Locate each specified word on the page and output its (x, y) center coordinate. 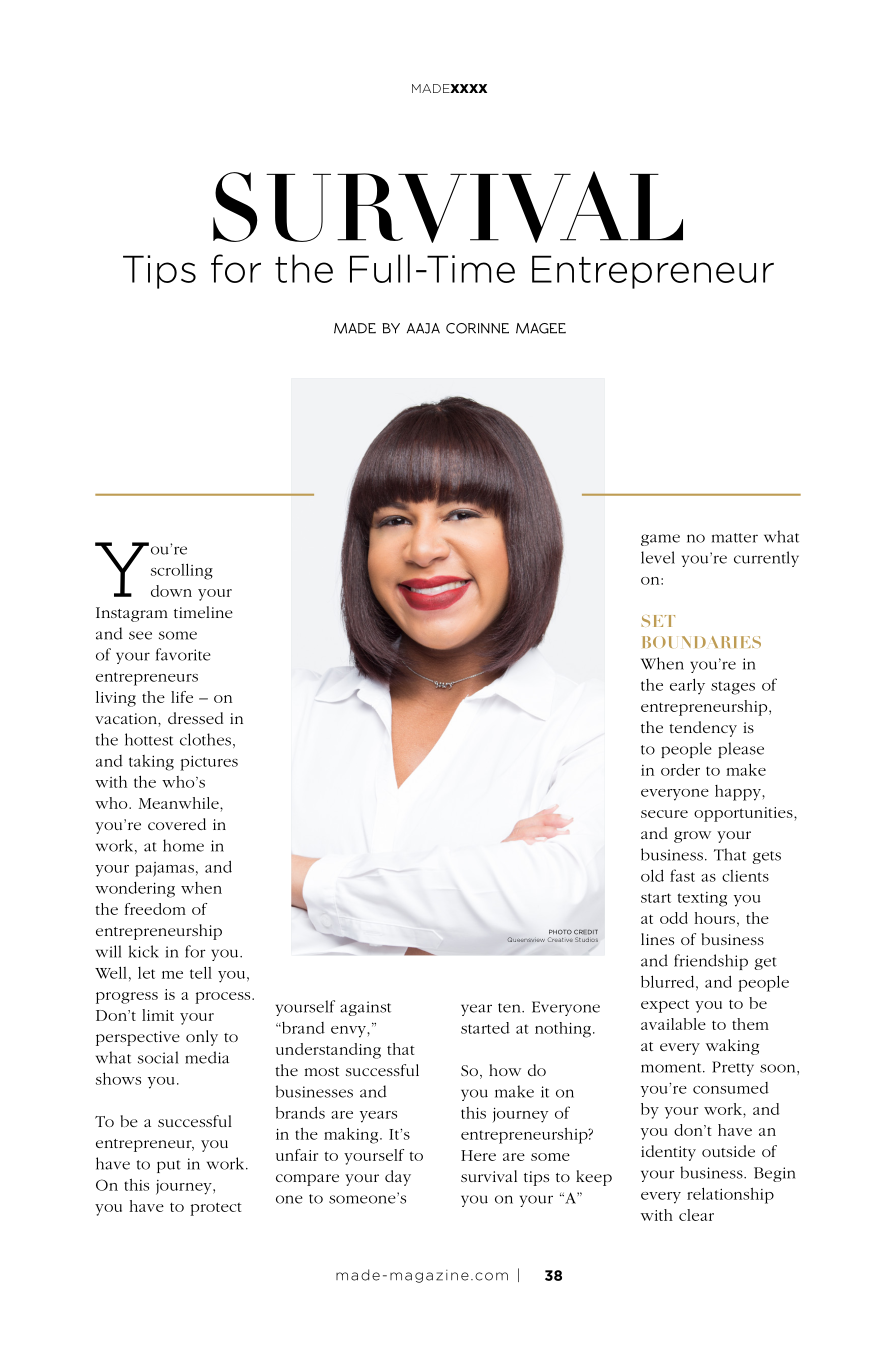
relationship (730, 1195)
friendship (711, 962)
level (658, 557)
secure (664, 814)
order (680, 770)
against (365, 1008)
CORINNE (477, 328)
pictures (209, 763)
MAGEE (541, 328)
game (660, 540)
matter (735, 538)
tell (201, 972)
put (169, 1166)
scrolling (182, 571)
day (398, 1178)
